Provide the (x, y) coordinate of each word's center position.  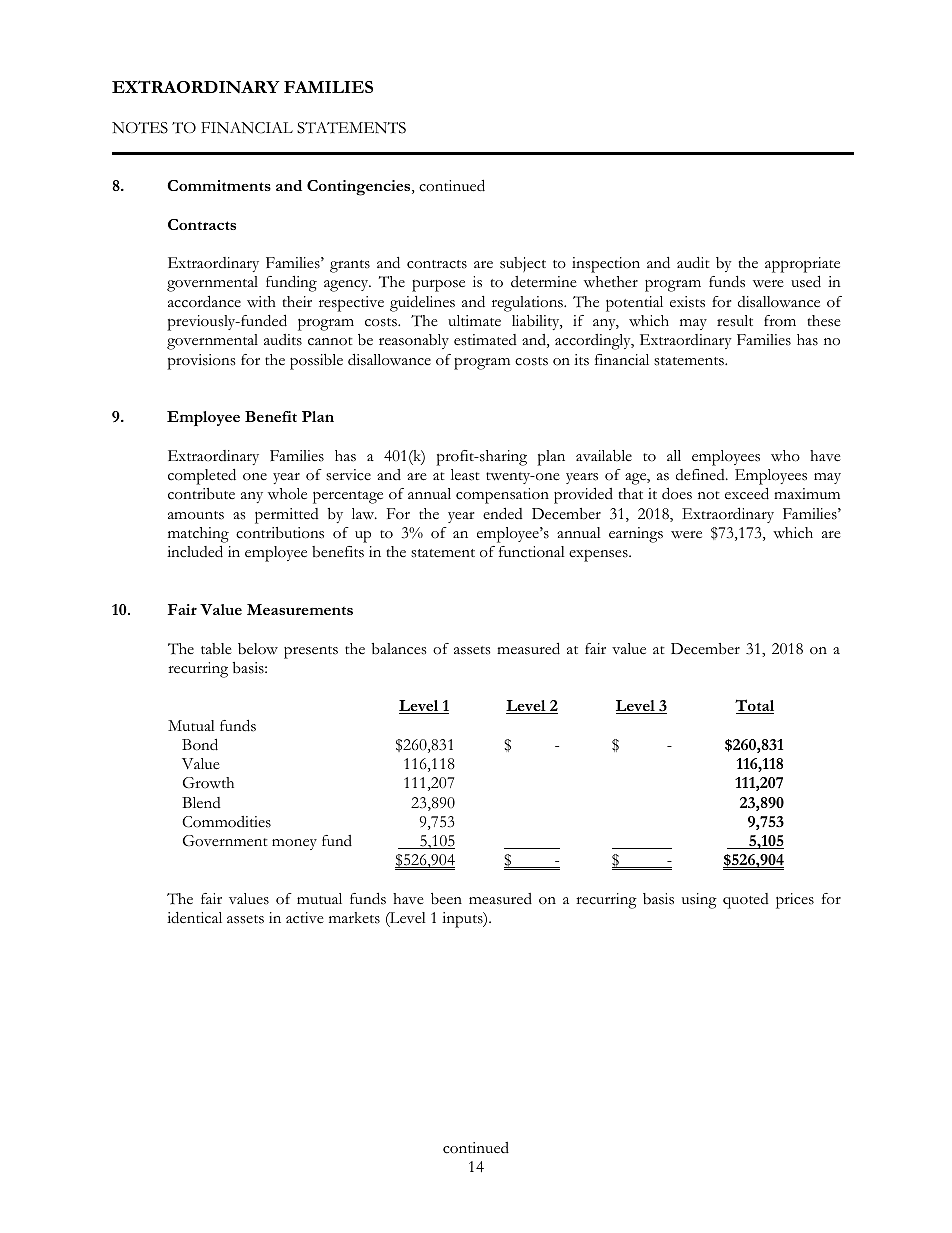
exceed (747, 493)
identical (194, 918)
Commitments (219, 185)
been (446, 898)
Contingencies (360, 188)
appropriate (802, 266)
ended (503, 513)
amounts (196, 515)
